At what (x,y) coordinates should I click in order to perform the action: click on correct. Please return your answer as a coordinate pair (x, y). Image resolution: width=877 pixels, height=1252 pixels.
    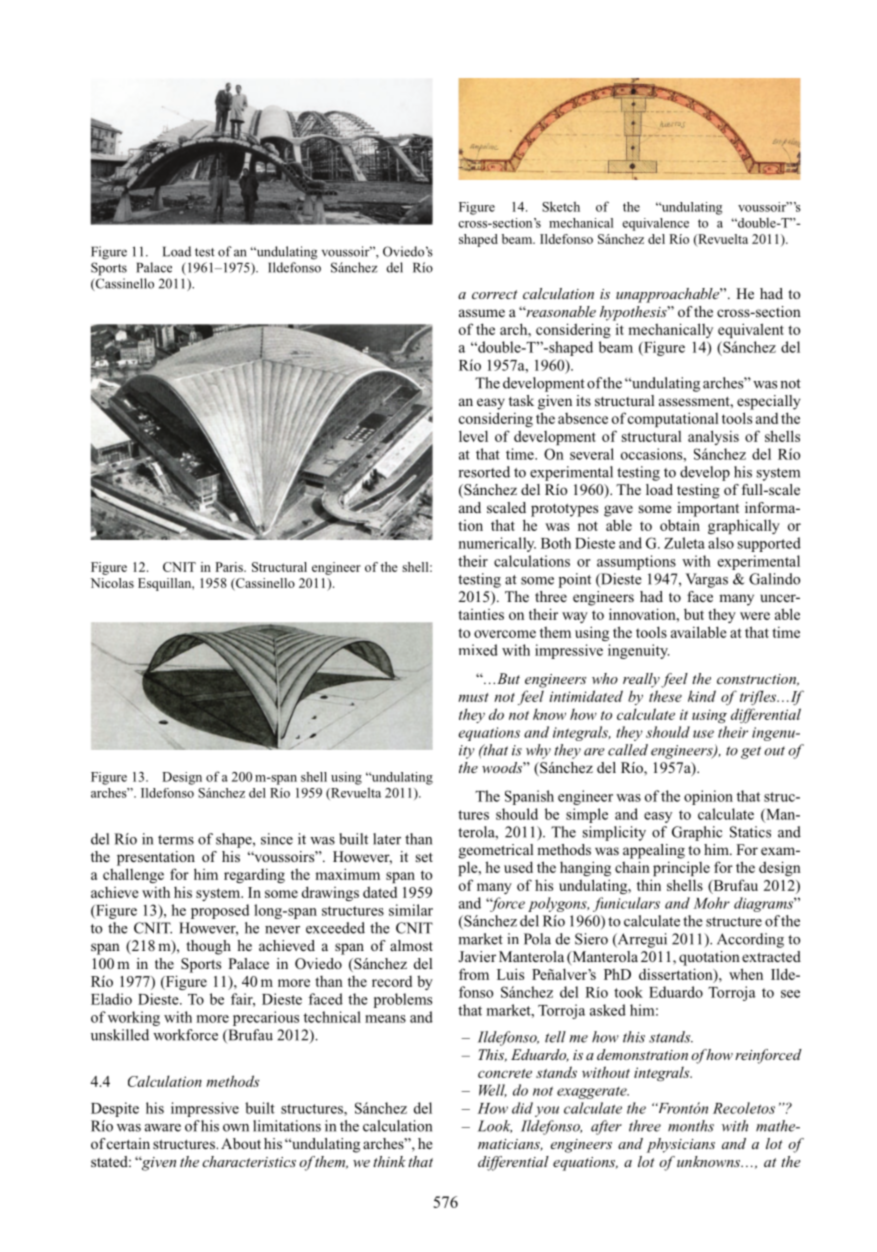
    Looking at the image, I should click on (495, 294).
